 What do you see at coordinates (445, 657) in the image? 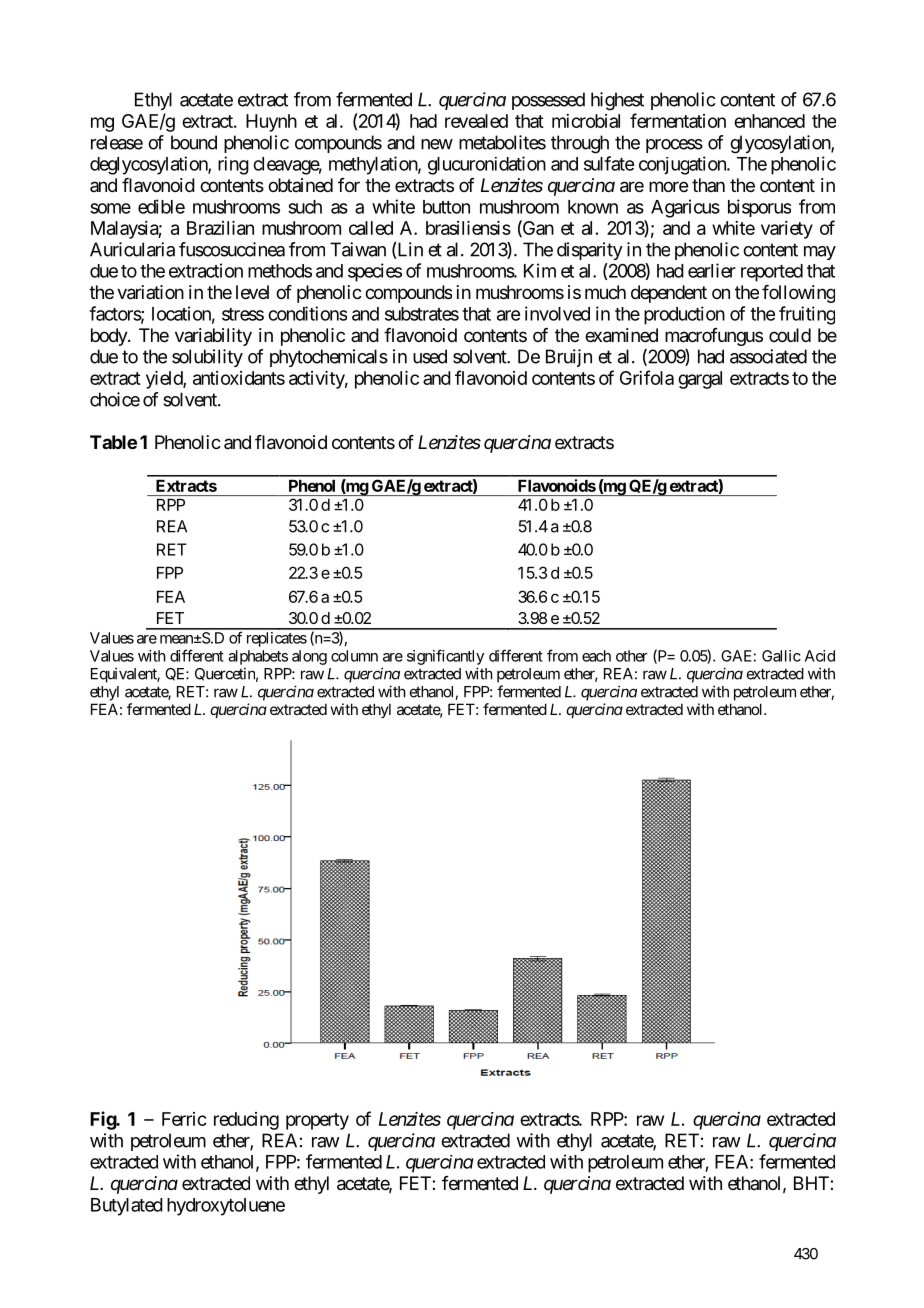
I see `significantly` at bounding box center [445, 657].
